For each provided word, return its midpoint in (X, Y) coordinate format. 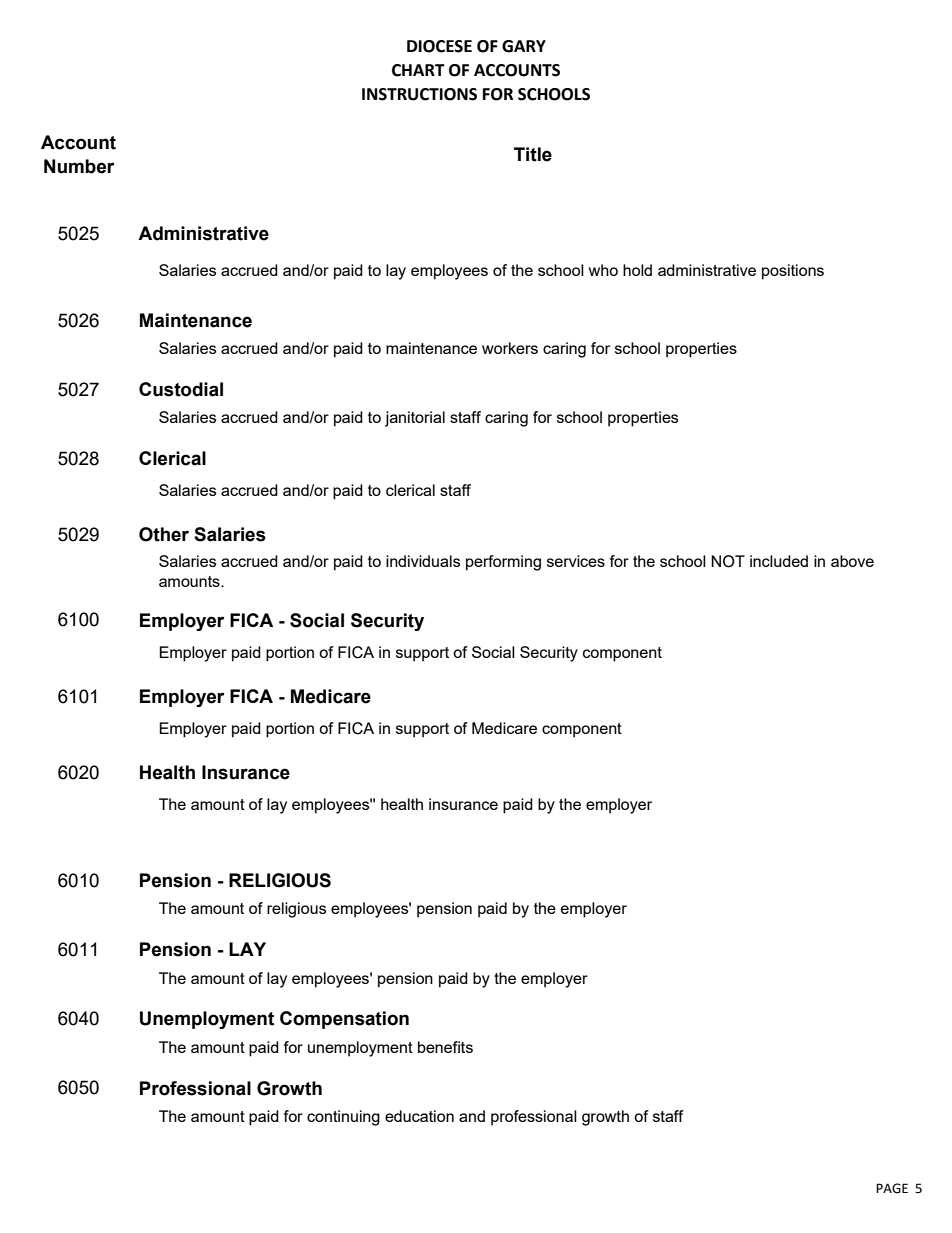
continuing (343, 1118)
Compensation (344, 1020)
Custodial (181, 389)
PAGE (892, 1188)
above (852, 561)
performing (503, 563)
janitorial (415, 419)
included (779, 561)
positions (793, 272)
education (419, 1116)
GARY (524, 46)
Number (79, 166)
